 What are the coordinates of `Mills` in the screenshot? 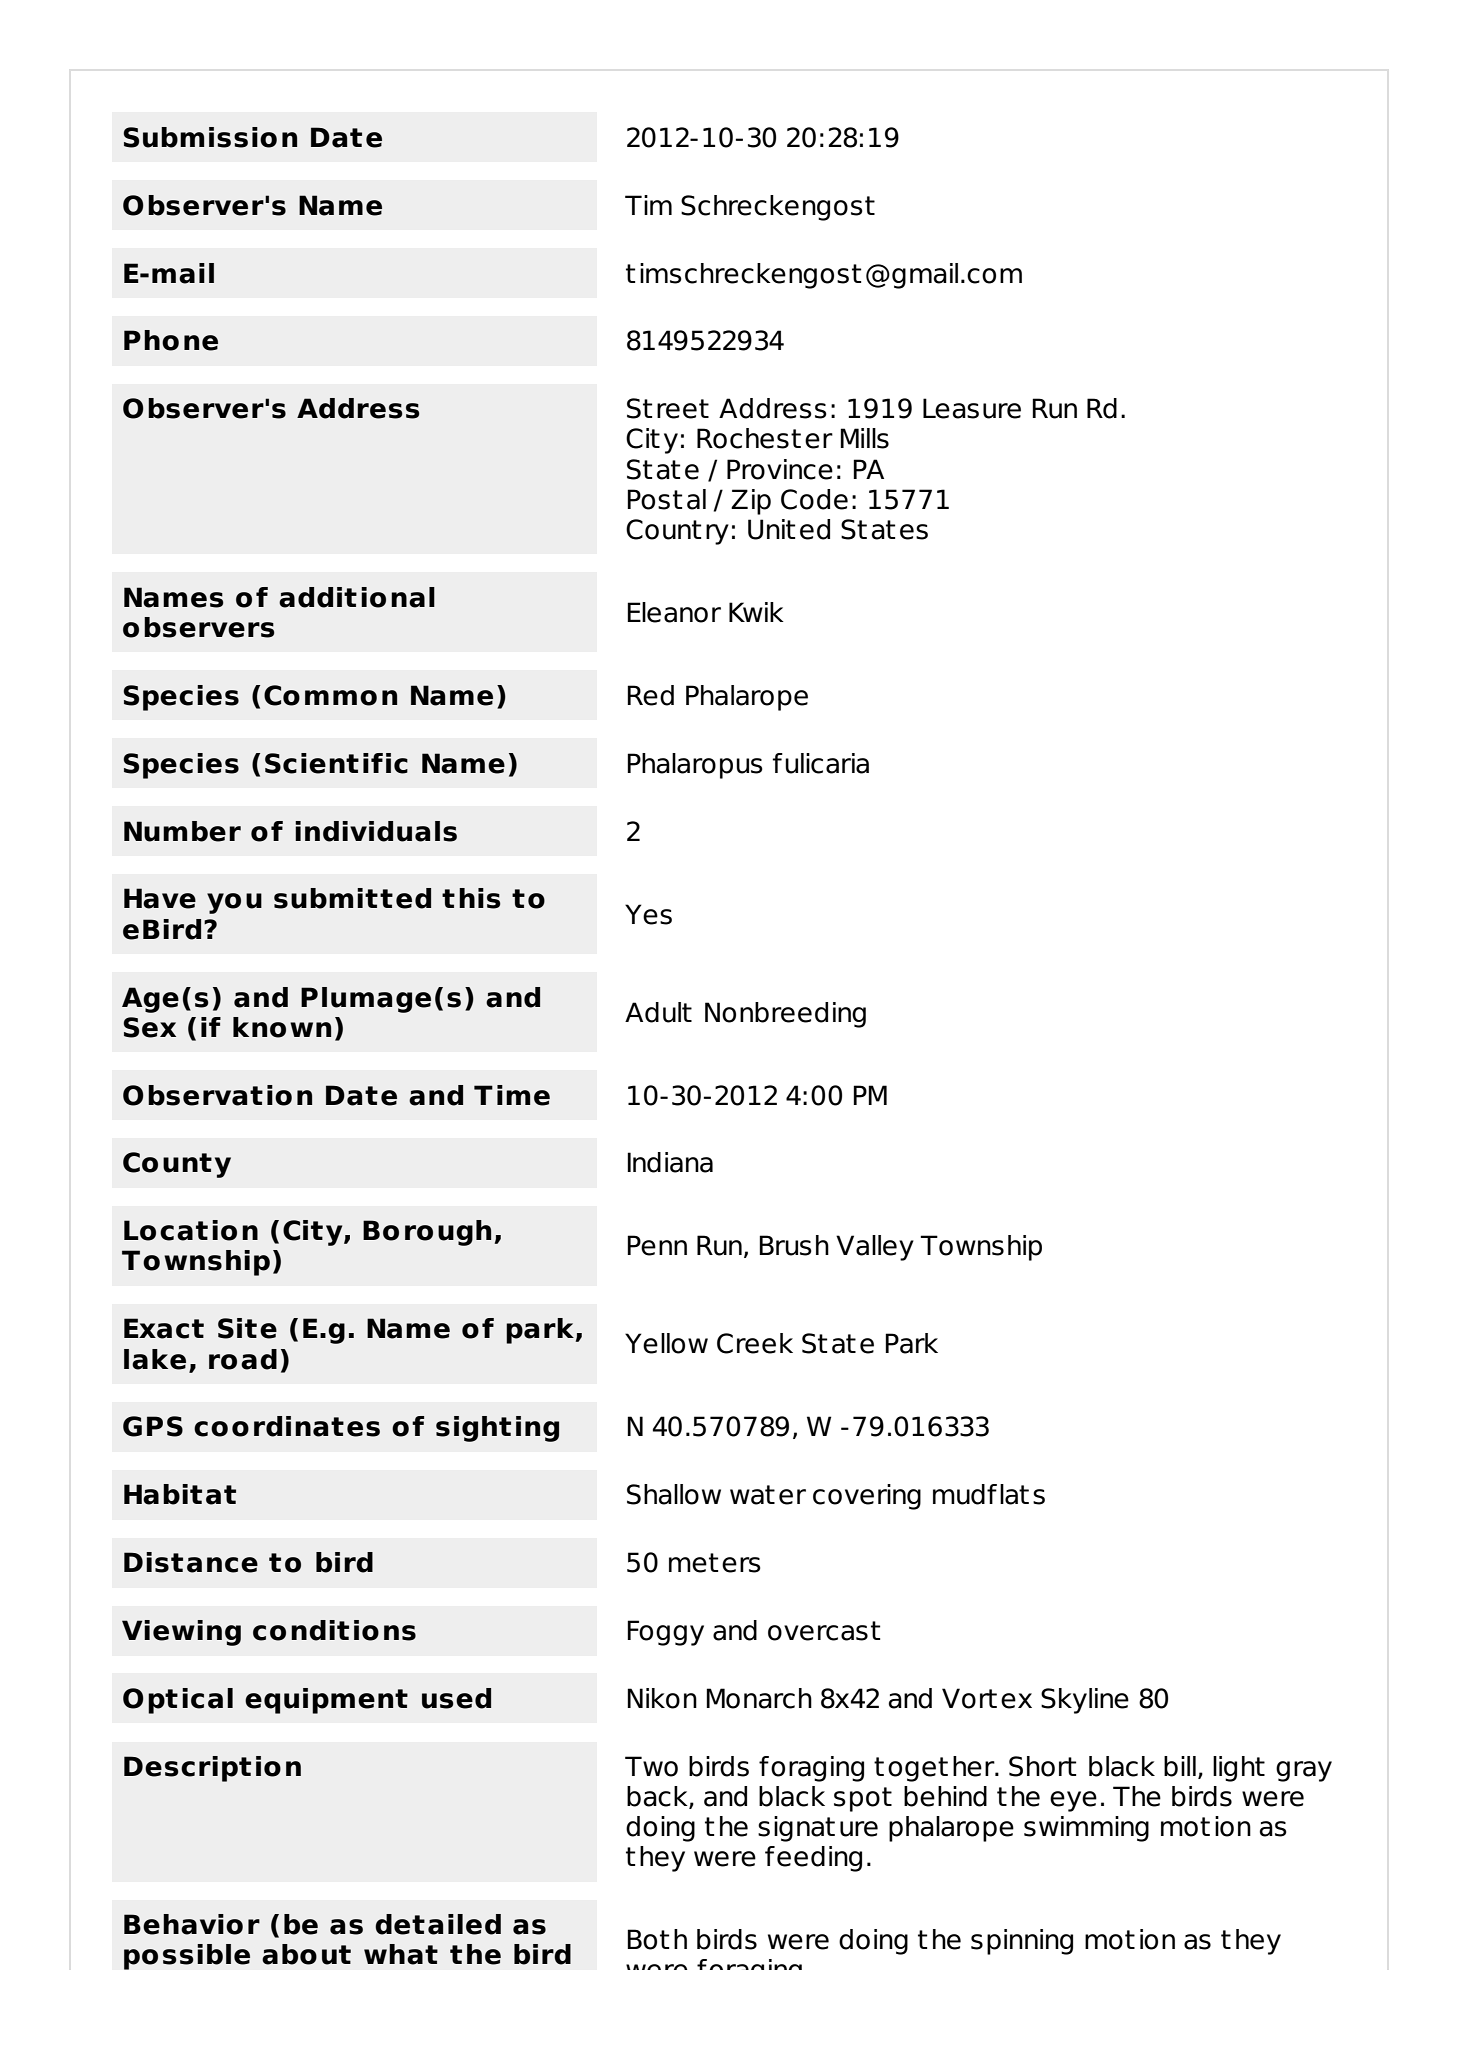 It's located at (864, 438).
